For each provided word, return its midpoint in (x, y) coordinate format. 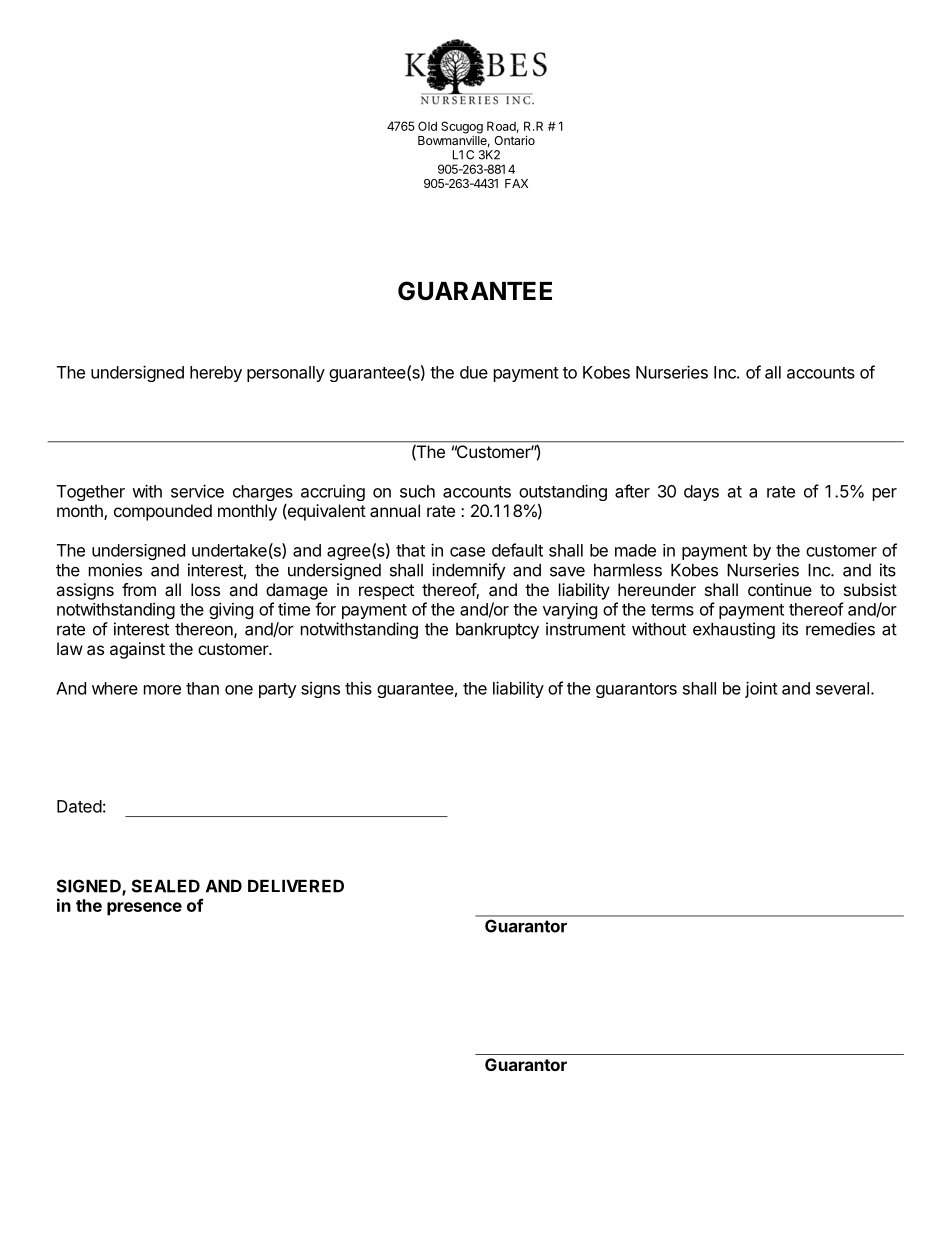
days (701, 493)
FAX (516, 183)
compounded (163, 512)
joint (761, 689)
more (162, 690)
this (358, 688)
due (474, 372)
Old (427, 126)
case (467, 552)
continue (780, 589)
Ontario (514, 140)
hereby (216, 374)
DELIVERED (296, 886)
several (842, 688)
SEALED (166, 886)
